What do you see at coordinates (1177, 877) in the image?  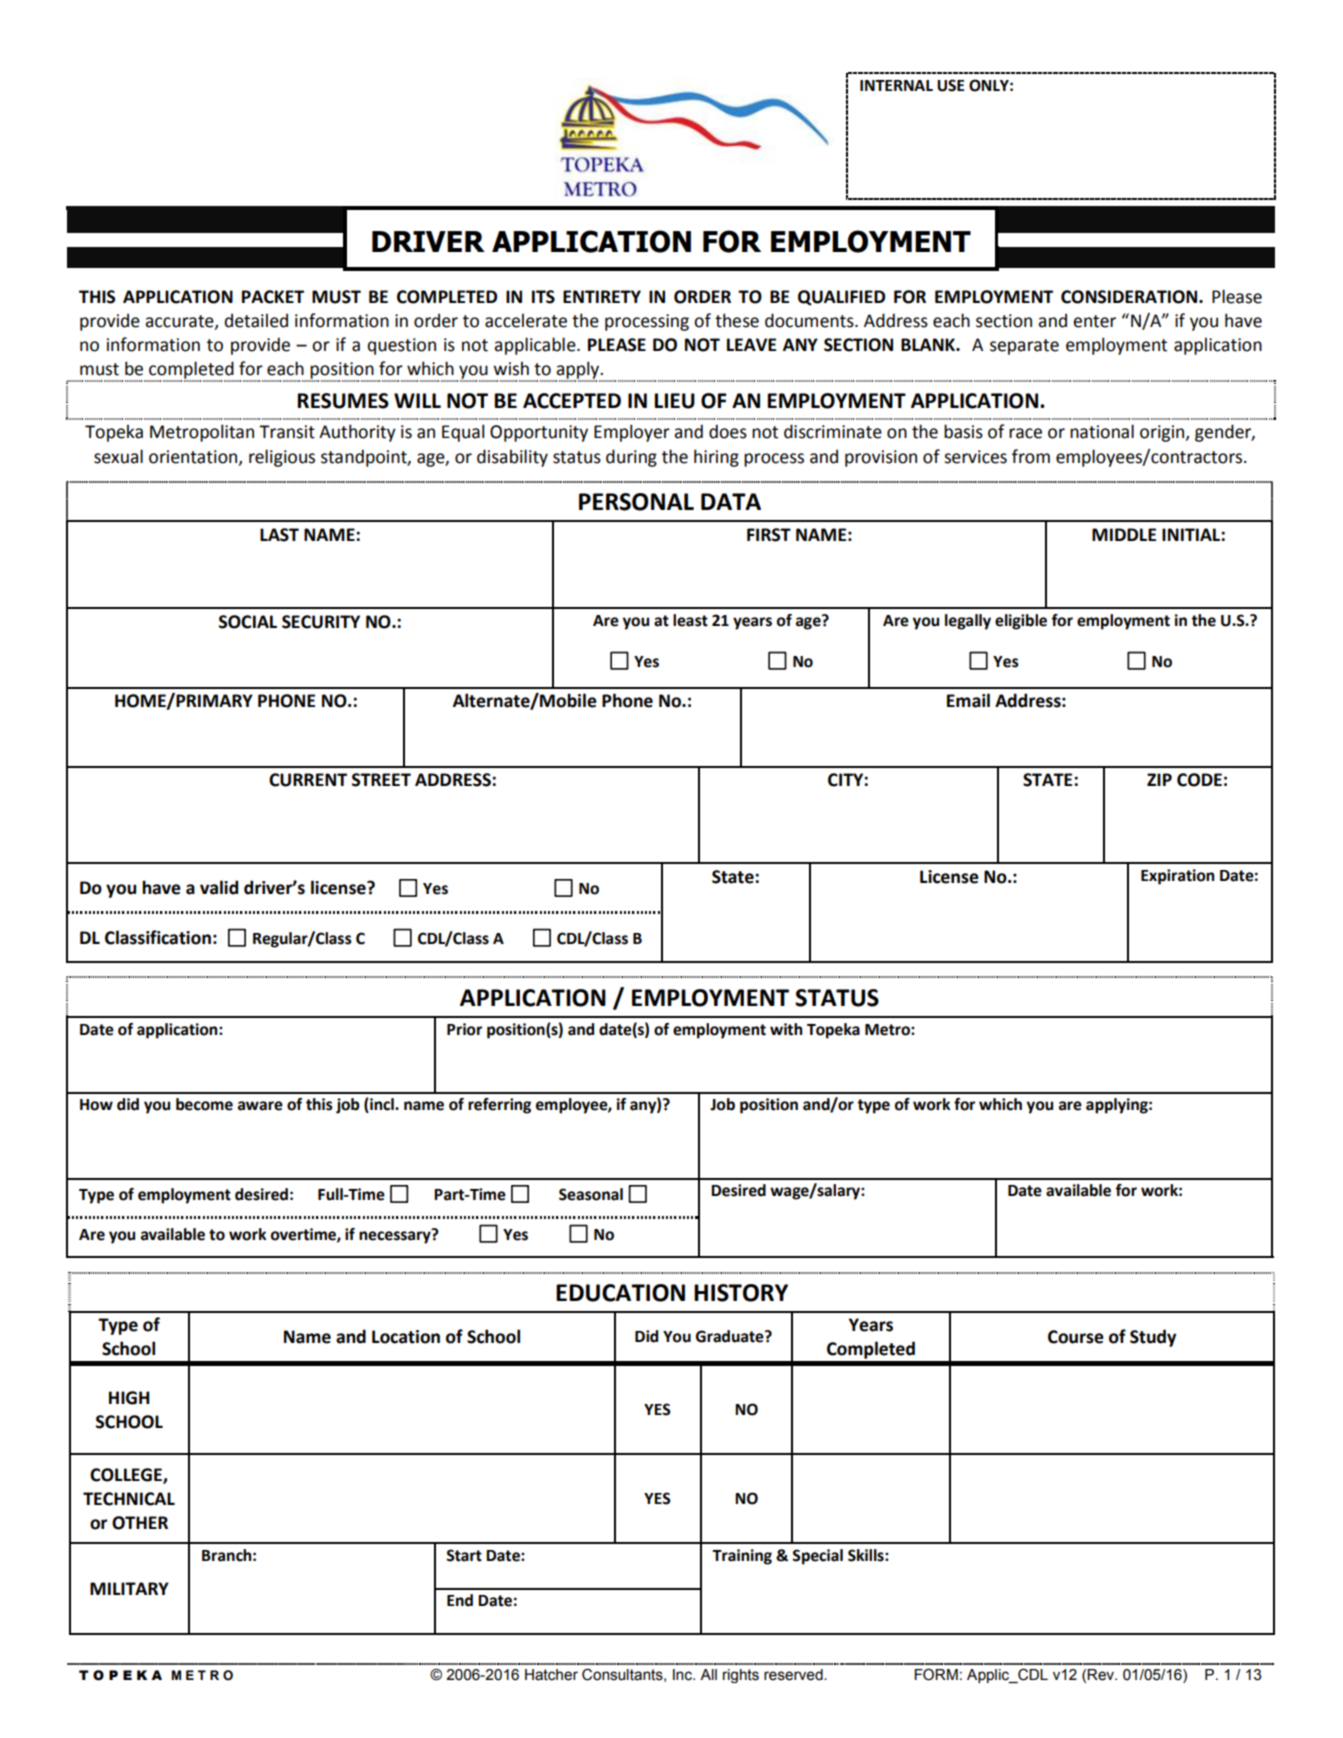 I see `Expiration` at bounding box center [1177, 877].
